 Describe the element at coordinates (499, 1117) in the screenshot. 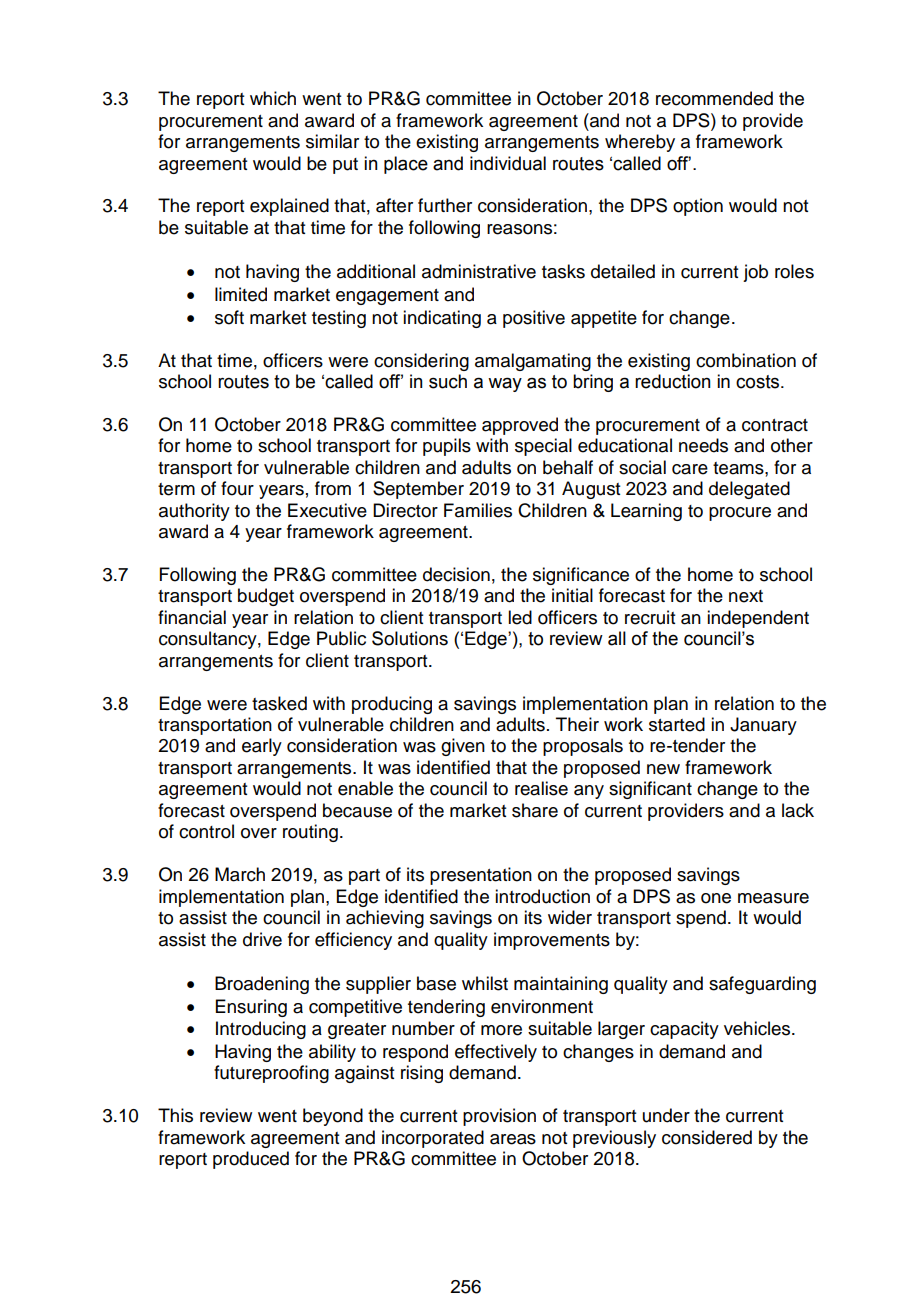

I see `provision` at that location.
